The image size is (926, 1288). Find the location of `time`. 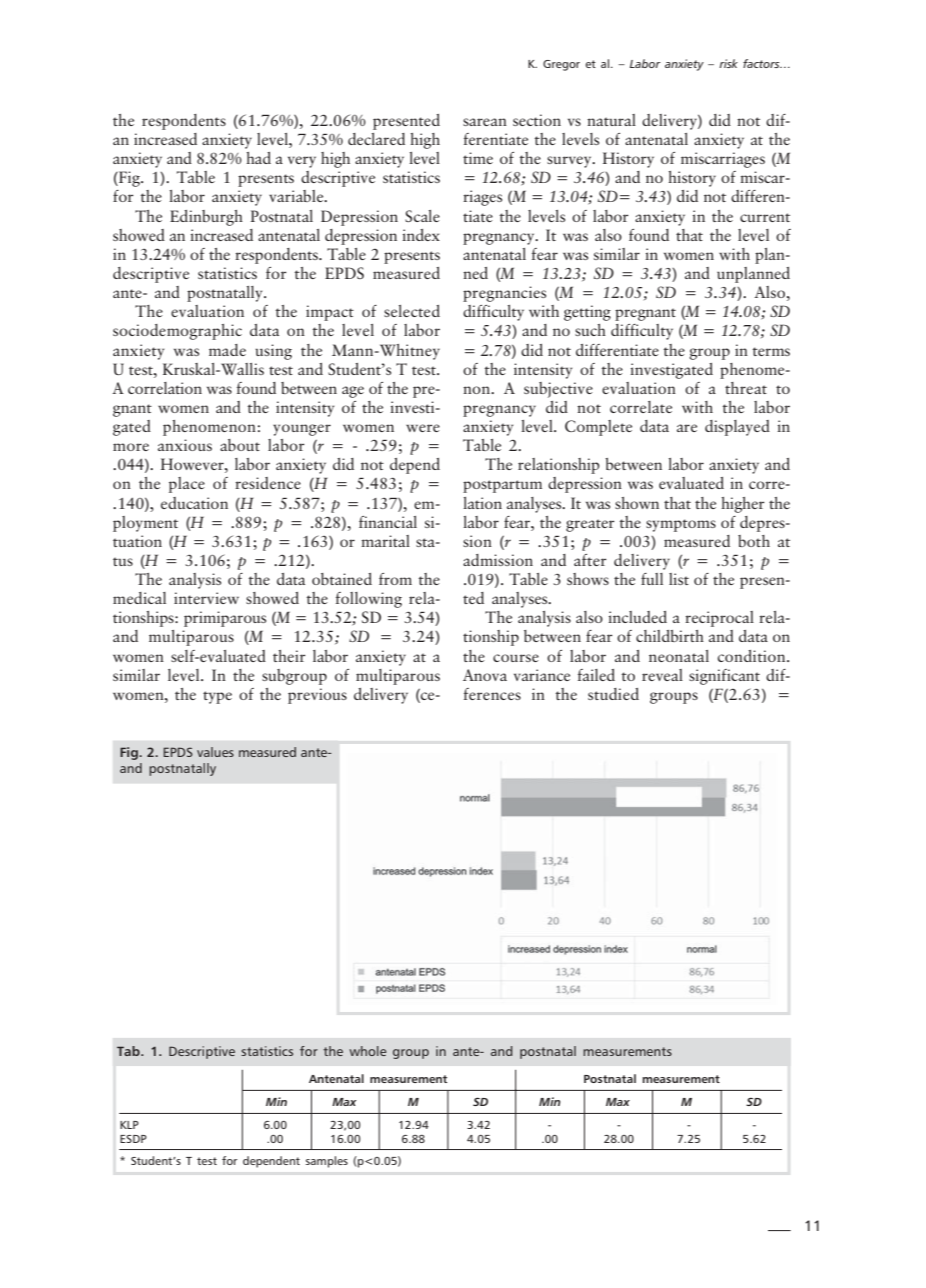

time is located at coordinates (478, 158).
